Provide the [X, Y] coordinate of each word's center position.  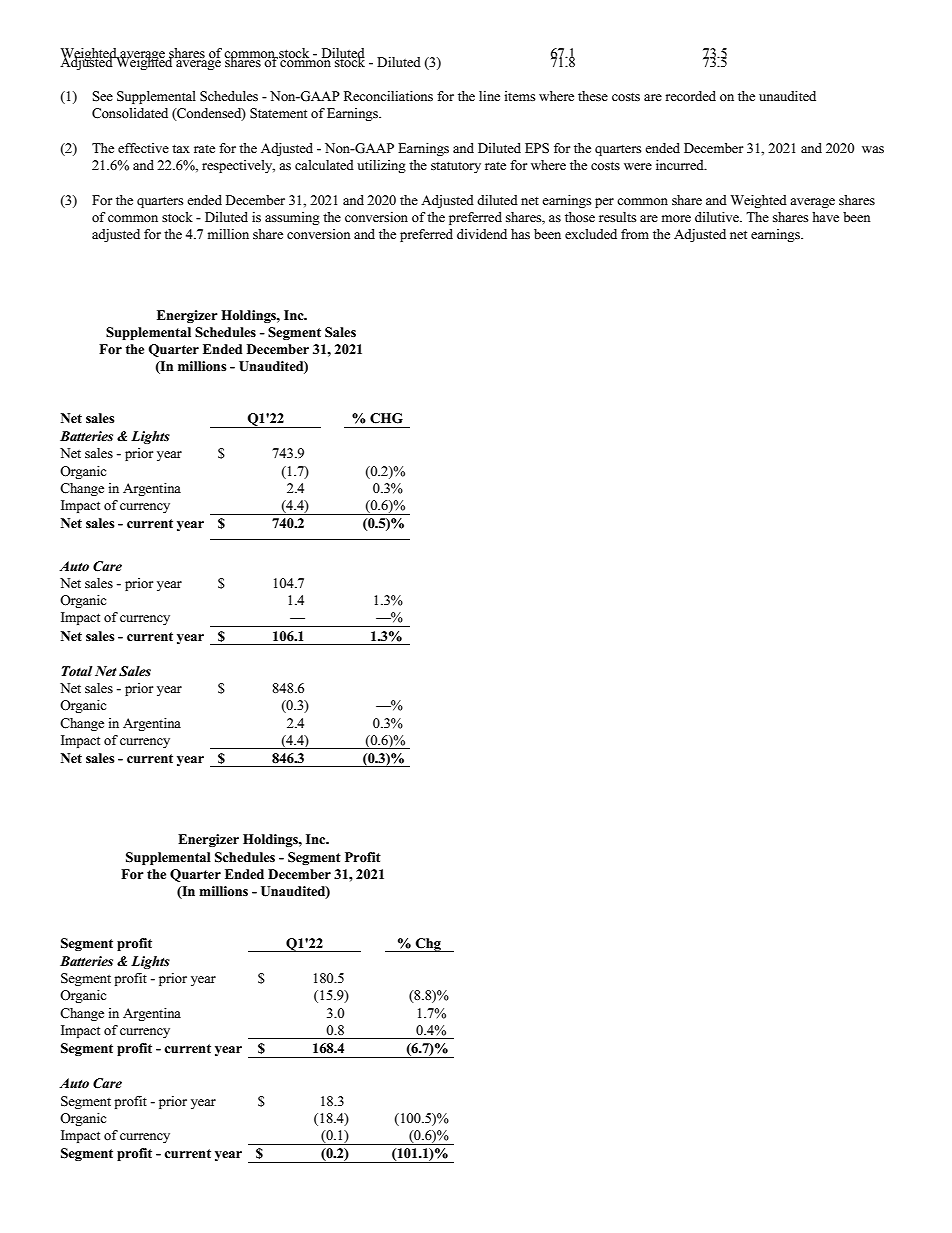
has [520, 234]
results [618, 217]
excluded [591, 234]
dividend [482, 234]
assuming [292, 218]
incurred [681, 165]
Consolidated [130, 113]
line [489, 96]
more [676, 218]
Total [77, 671]
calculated [324, 165]
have [825, 217]
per [604, 203]
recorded [690, 96]
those [580, 217]
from [635, 234]
